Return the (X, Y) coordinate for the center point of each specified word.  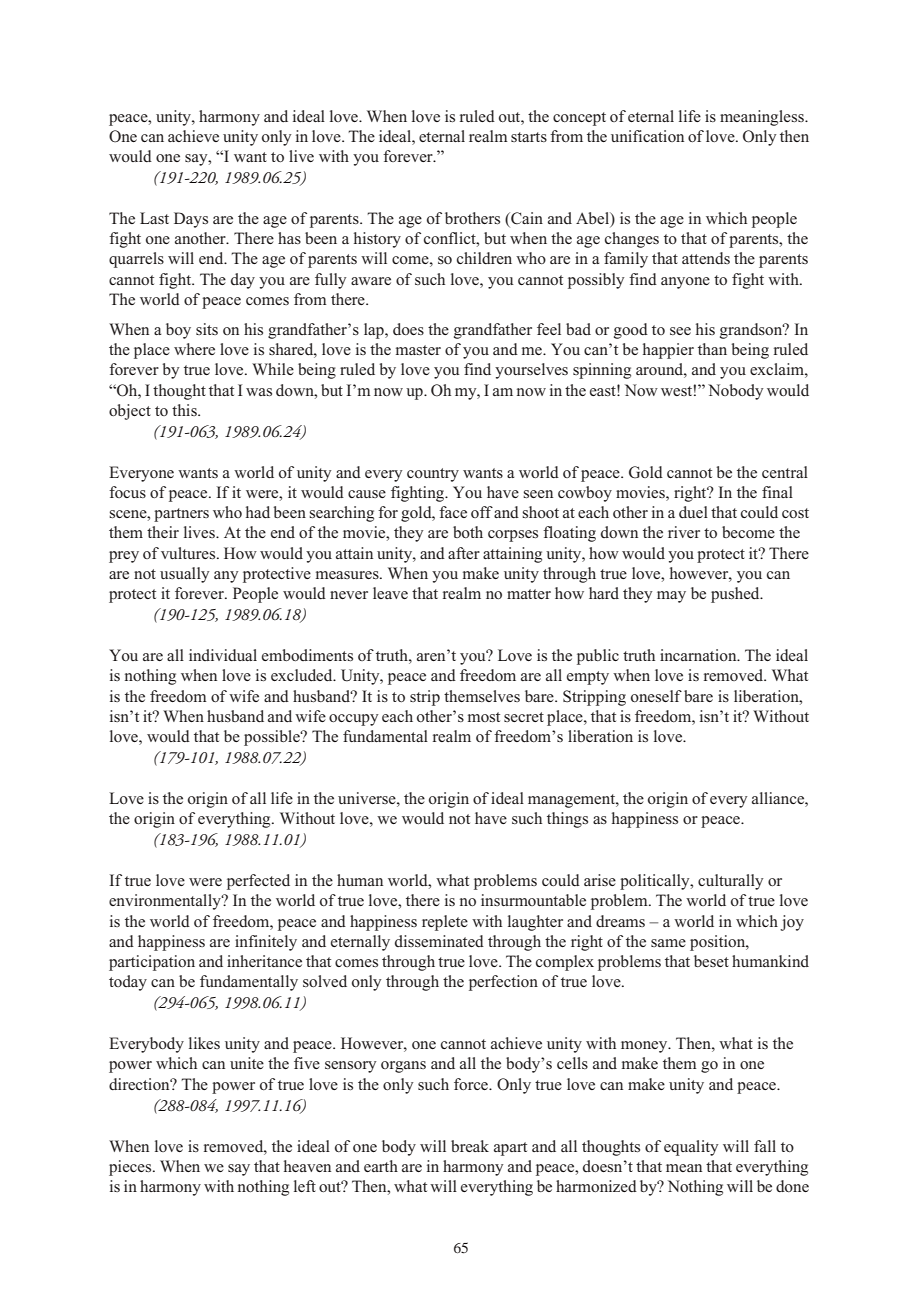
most (484, 717)
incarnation (699, 655)
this (185, 410)
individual (223, 655)
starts (529, 137)
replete (445, 923)
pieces (131, 1168)
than (712, 349)
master (418, 350)
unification (647, 136)
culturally (730, 882)
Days (191, 220)
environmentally (166, 902)
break (470, 1146)
